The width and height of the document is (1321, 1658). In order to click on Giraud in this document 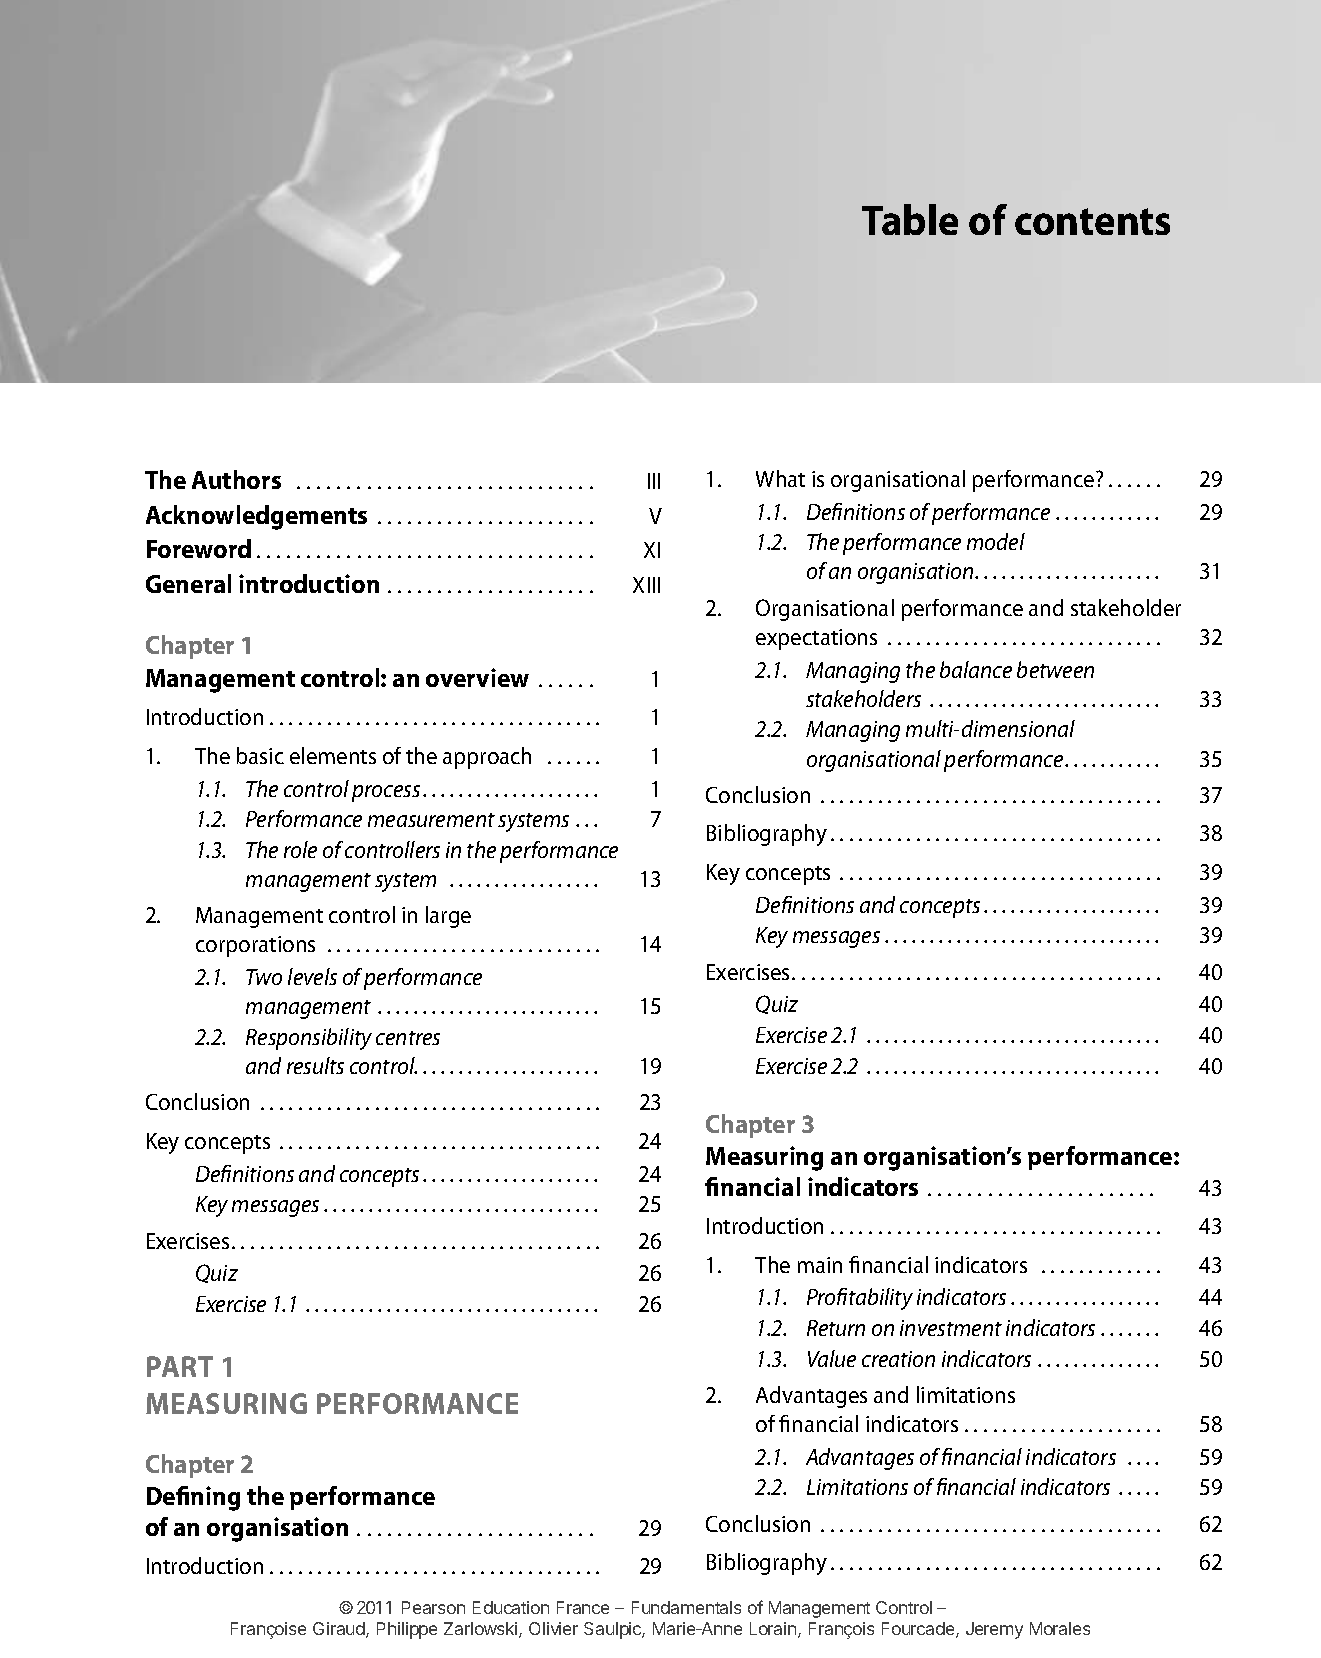, I will do `click(340, 1630)`.
